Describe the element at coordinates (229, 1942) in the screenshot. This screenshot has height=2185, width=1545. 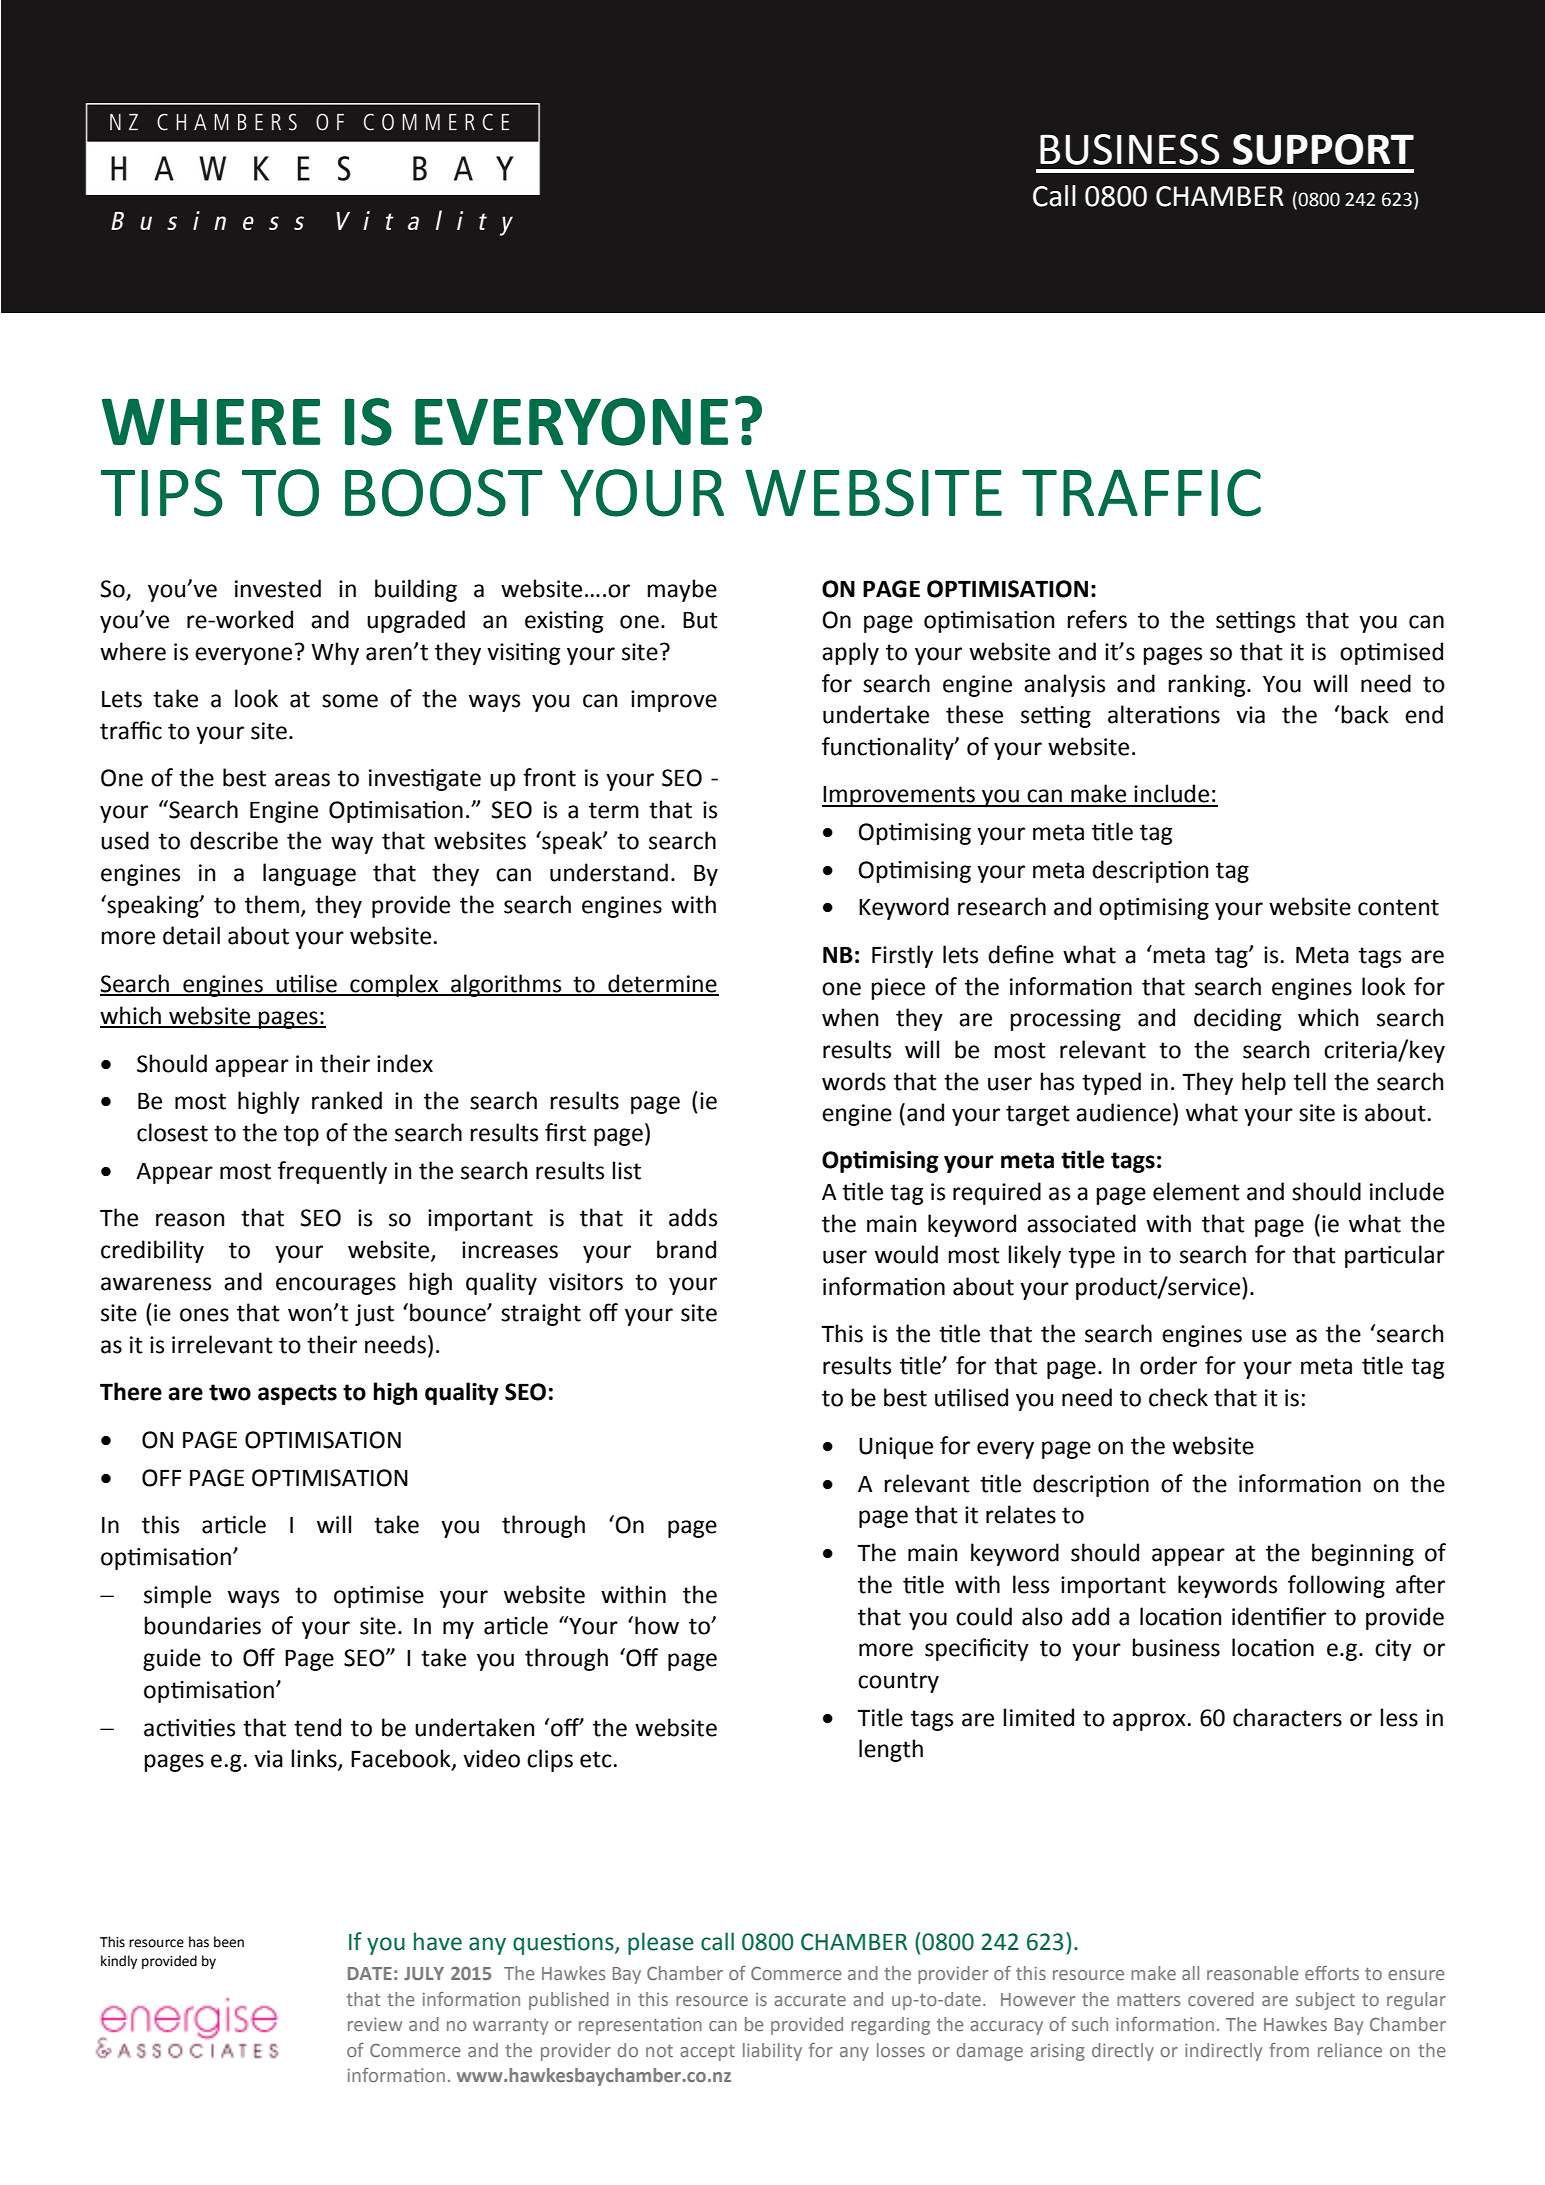
I see `been` at that location.
